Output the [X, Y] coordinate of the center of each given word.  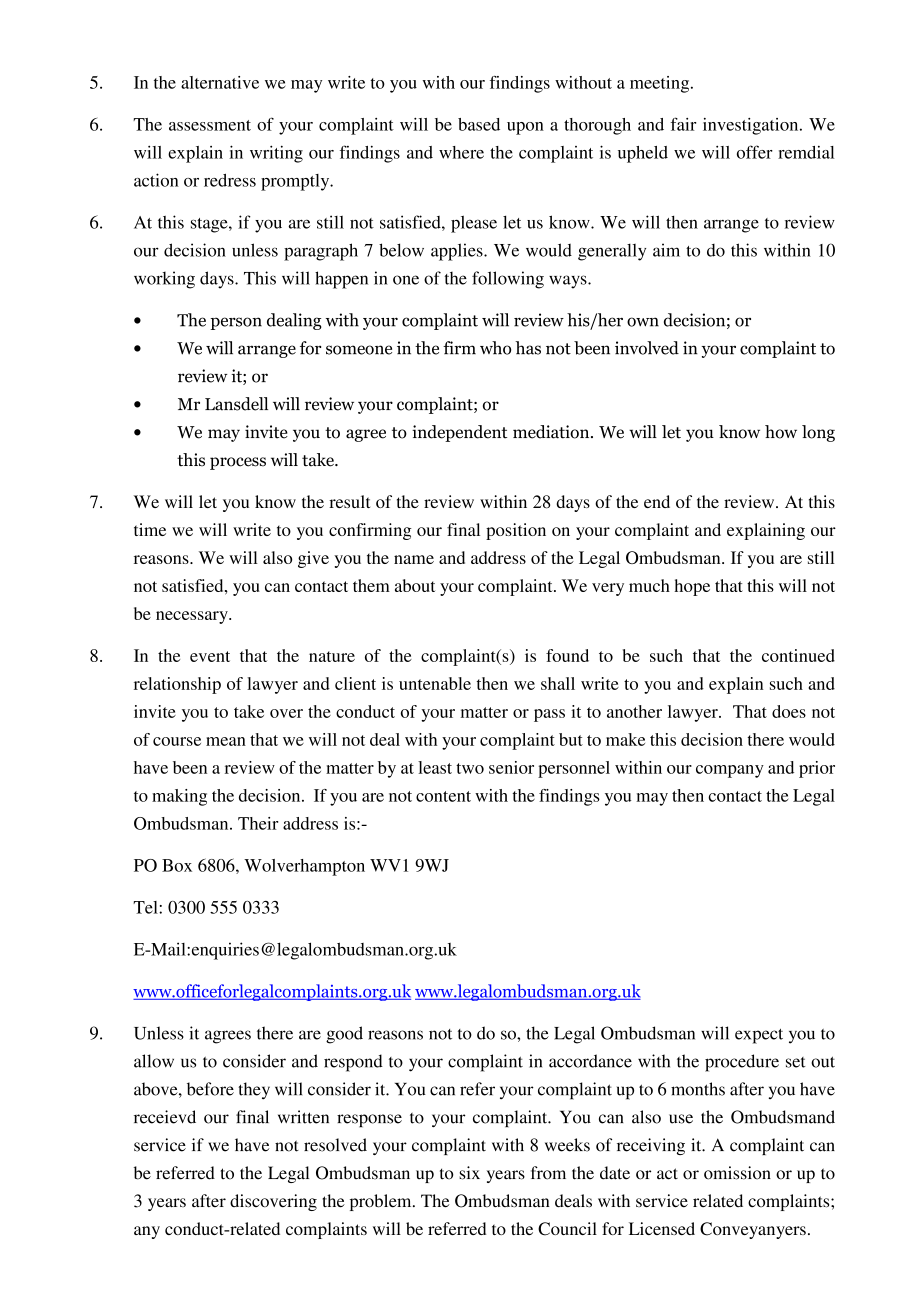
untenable [435, 683]
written [303, 1117]
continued [798, 655]
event [210, 656]
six [469, 1173]
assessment [210, 125]
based [479, 124]
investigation [752, 126]
